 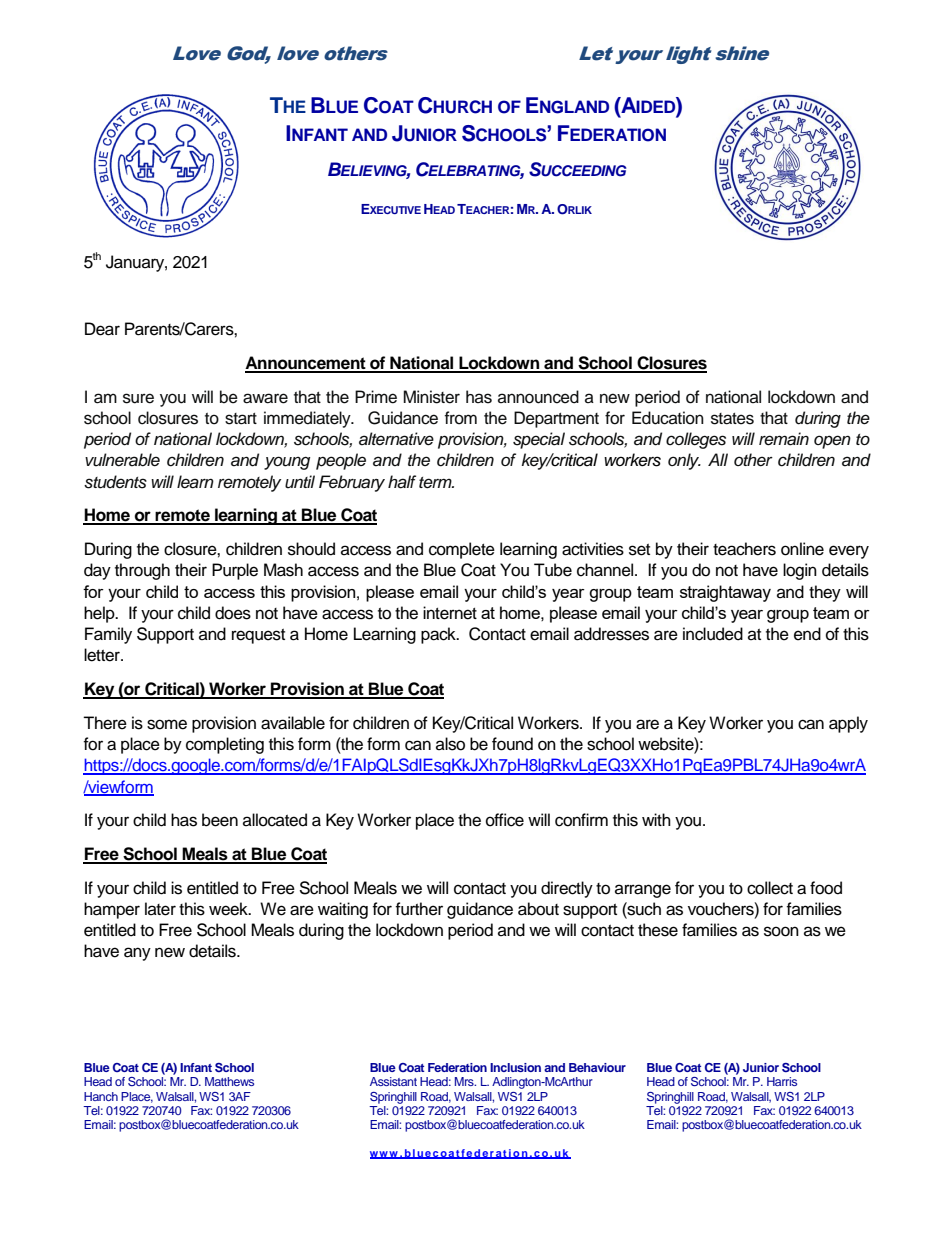 I want to click on Matthews, so click(x=229, y=1081).
